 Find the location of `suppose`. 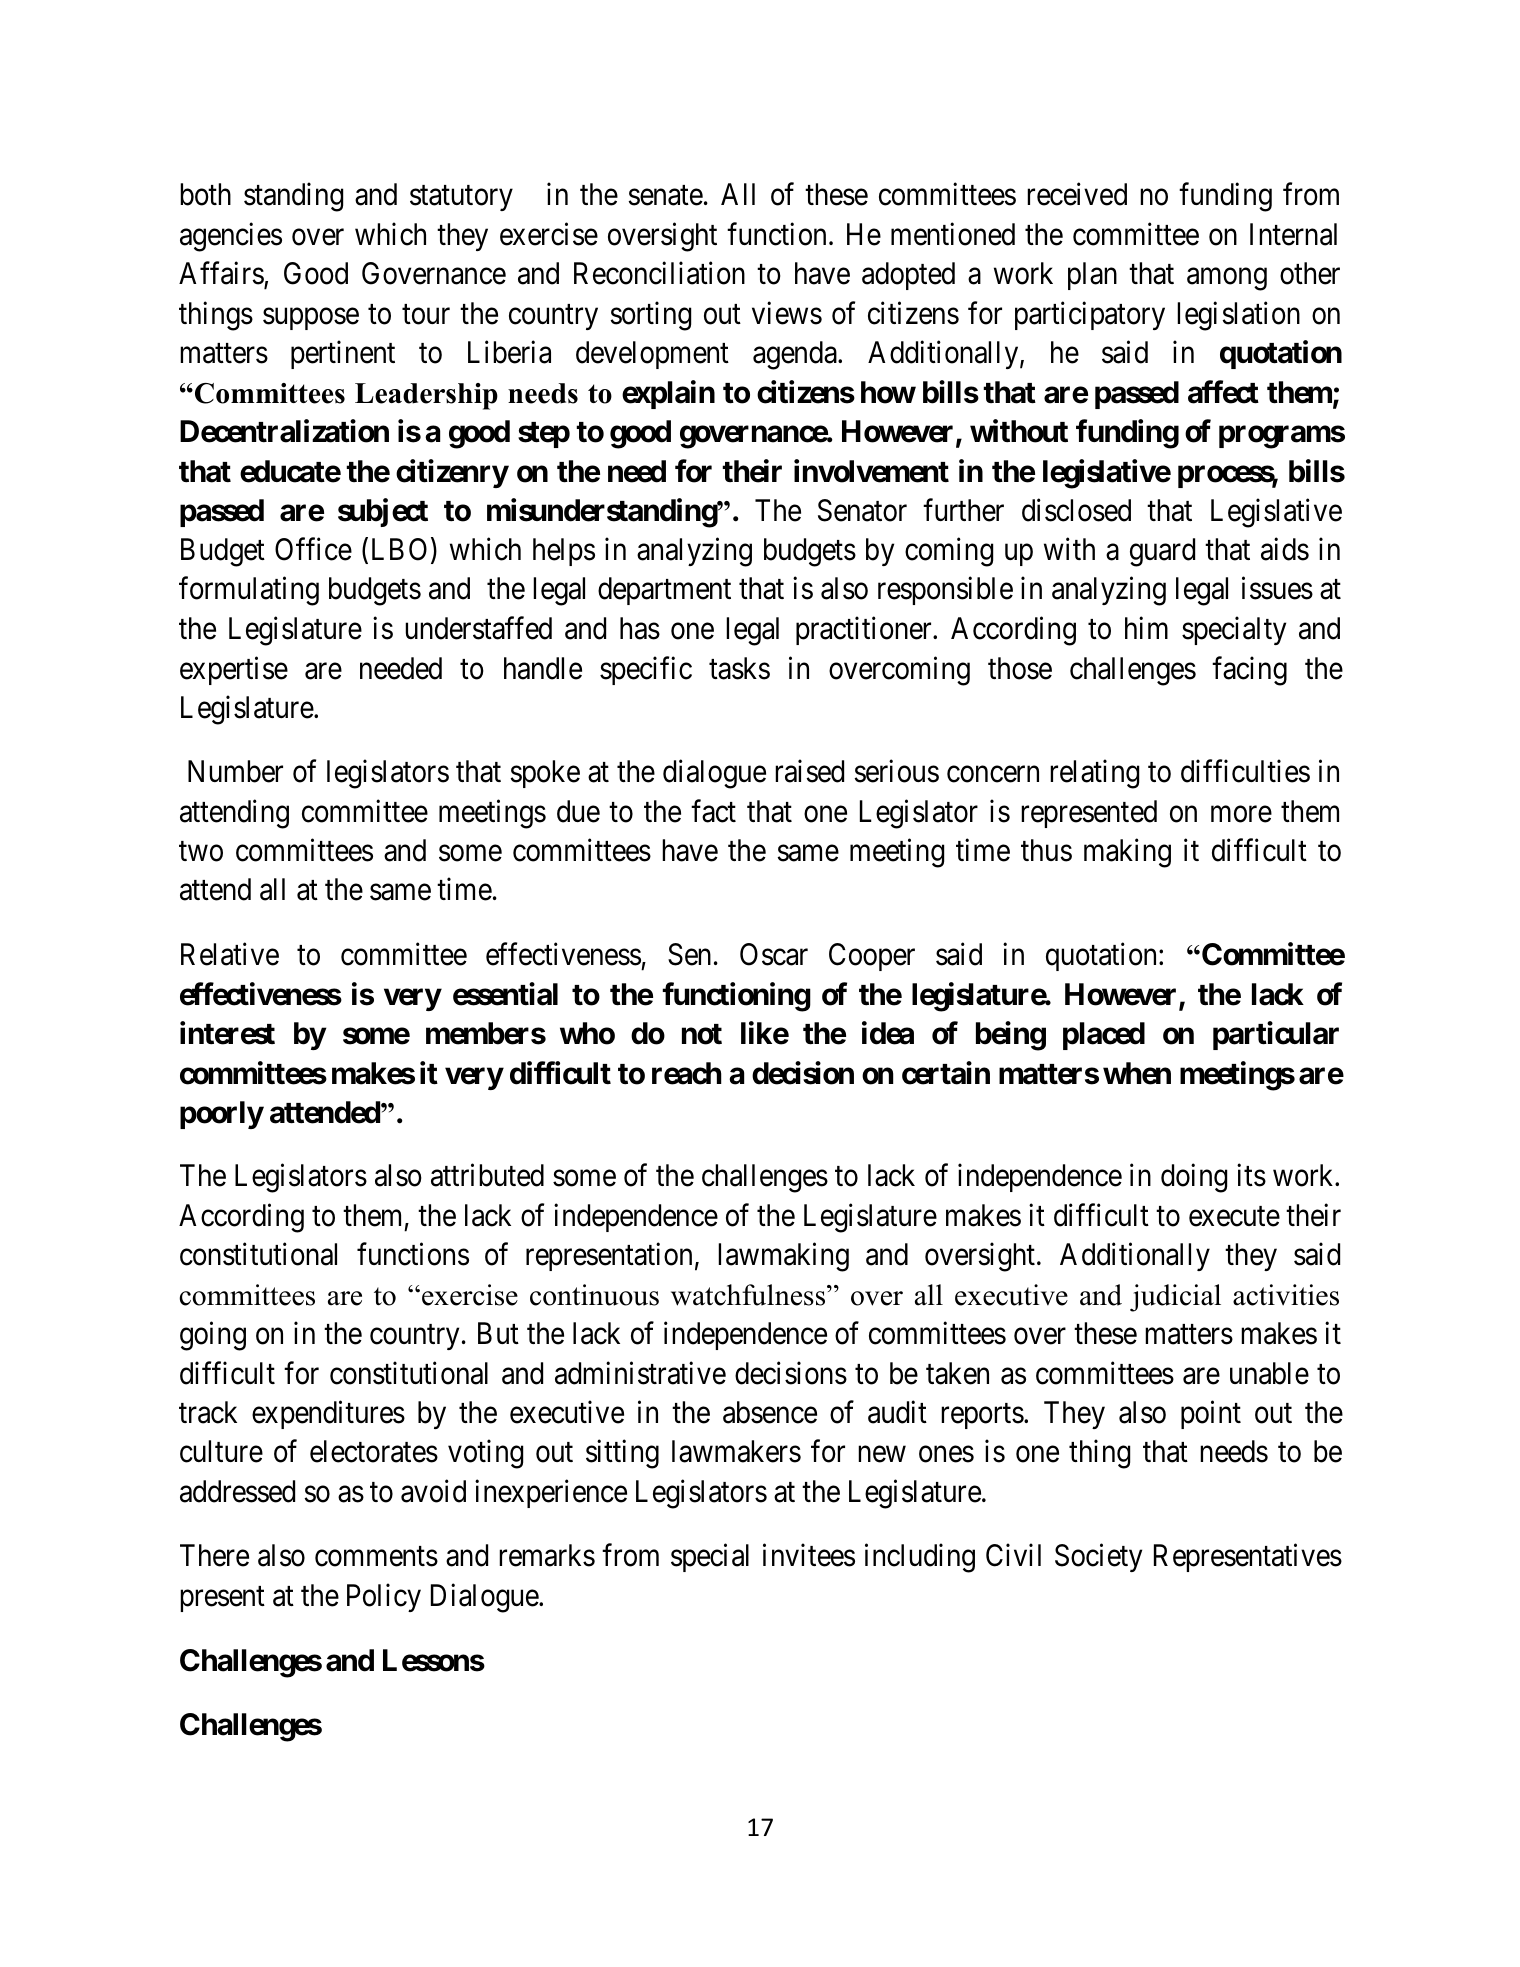

suppose is located at coordinates (311, 319).
